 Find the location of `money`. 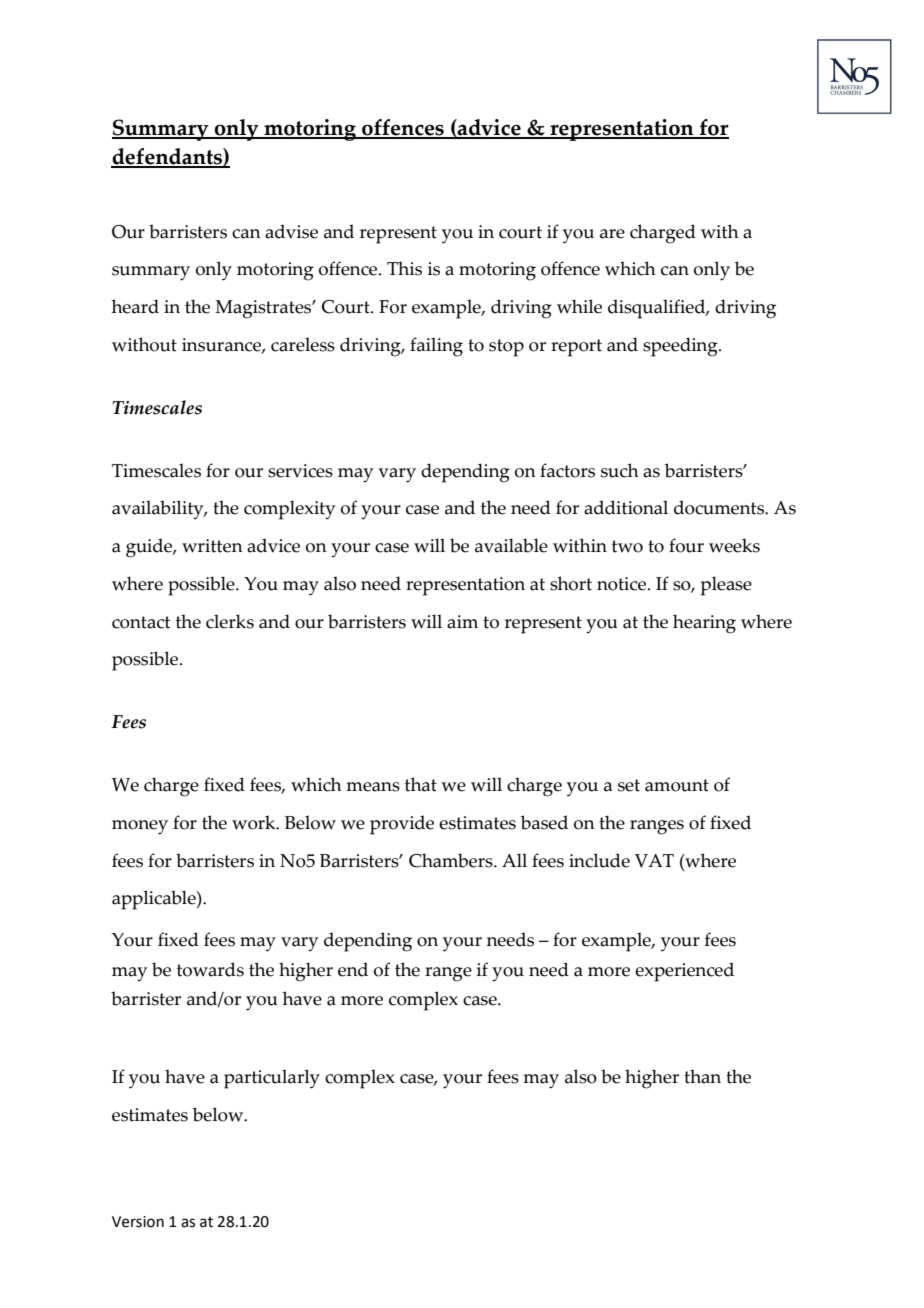

money is located at coordinates (140, 827).
